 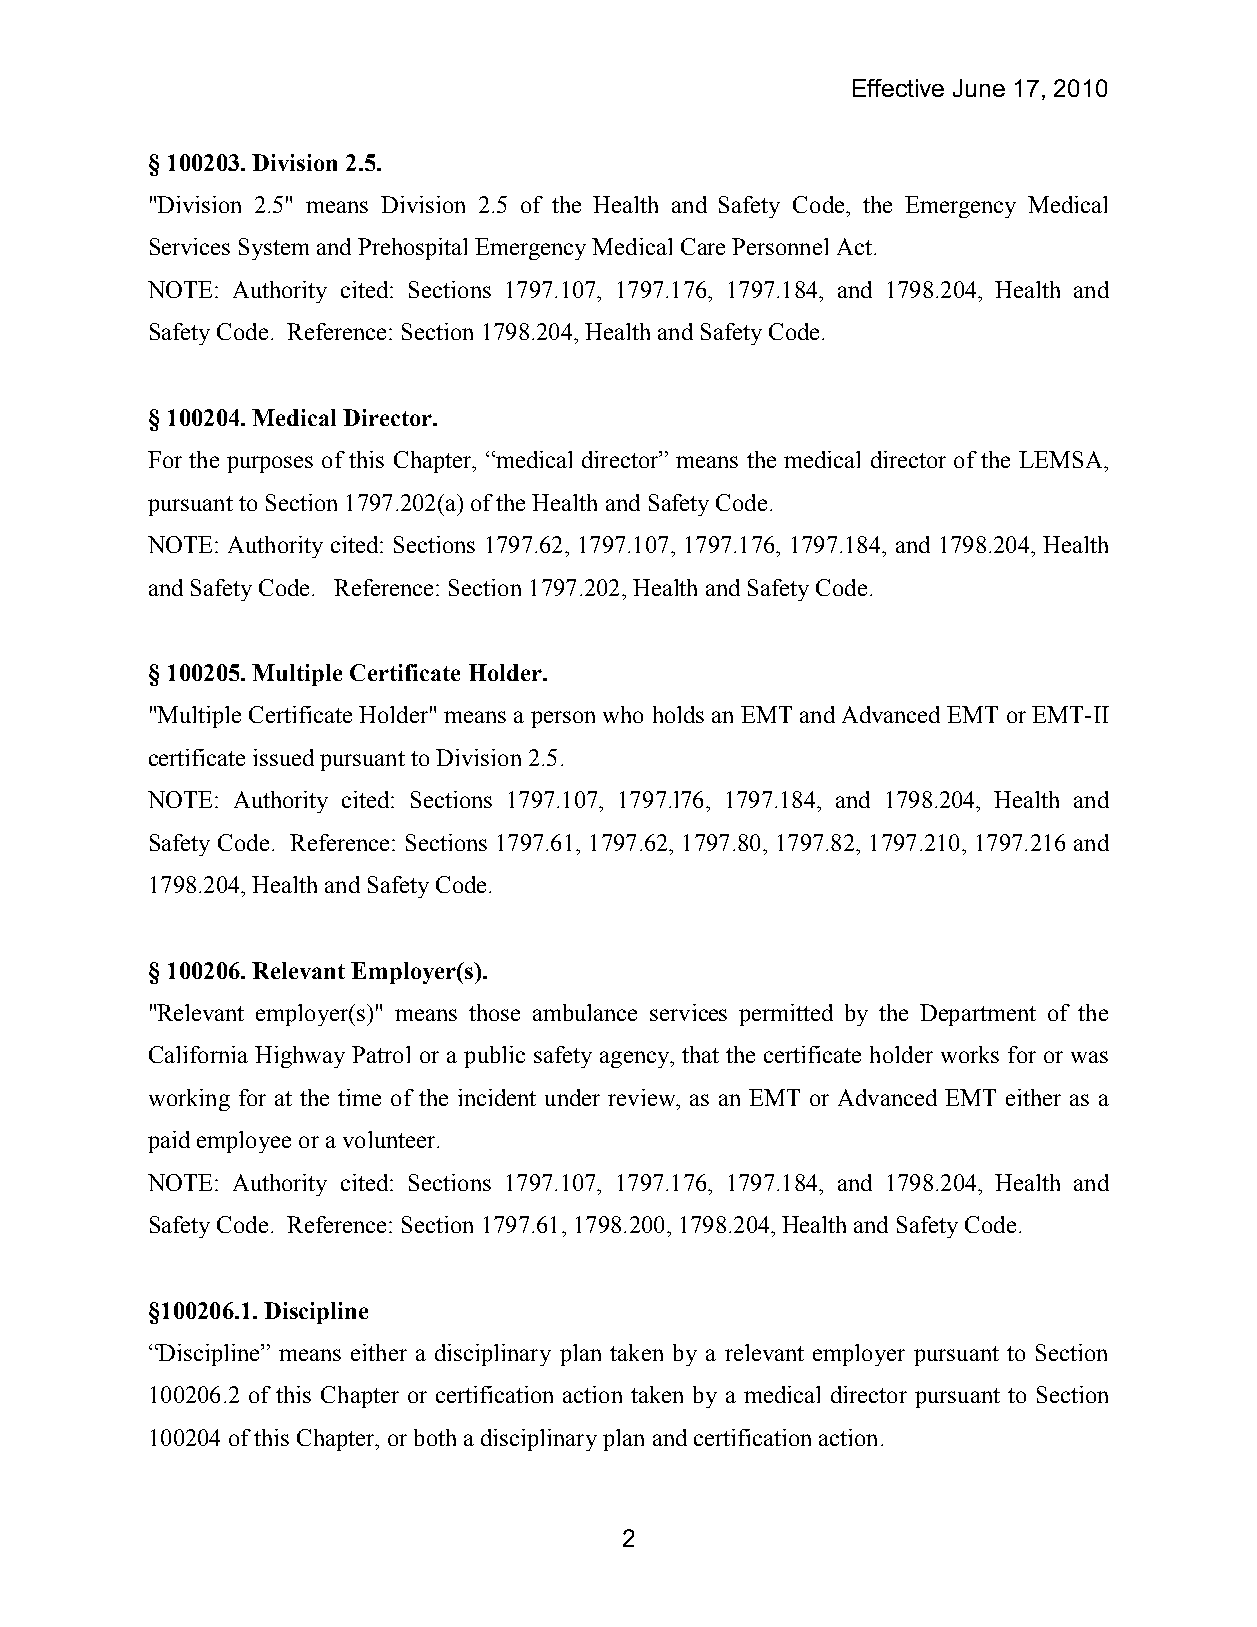 What do you see at coordinates (703, 246) in the image?
I see `Care` at bounding box center [703, 246].
